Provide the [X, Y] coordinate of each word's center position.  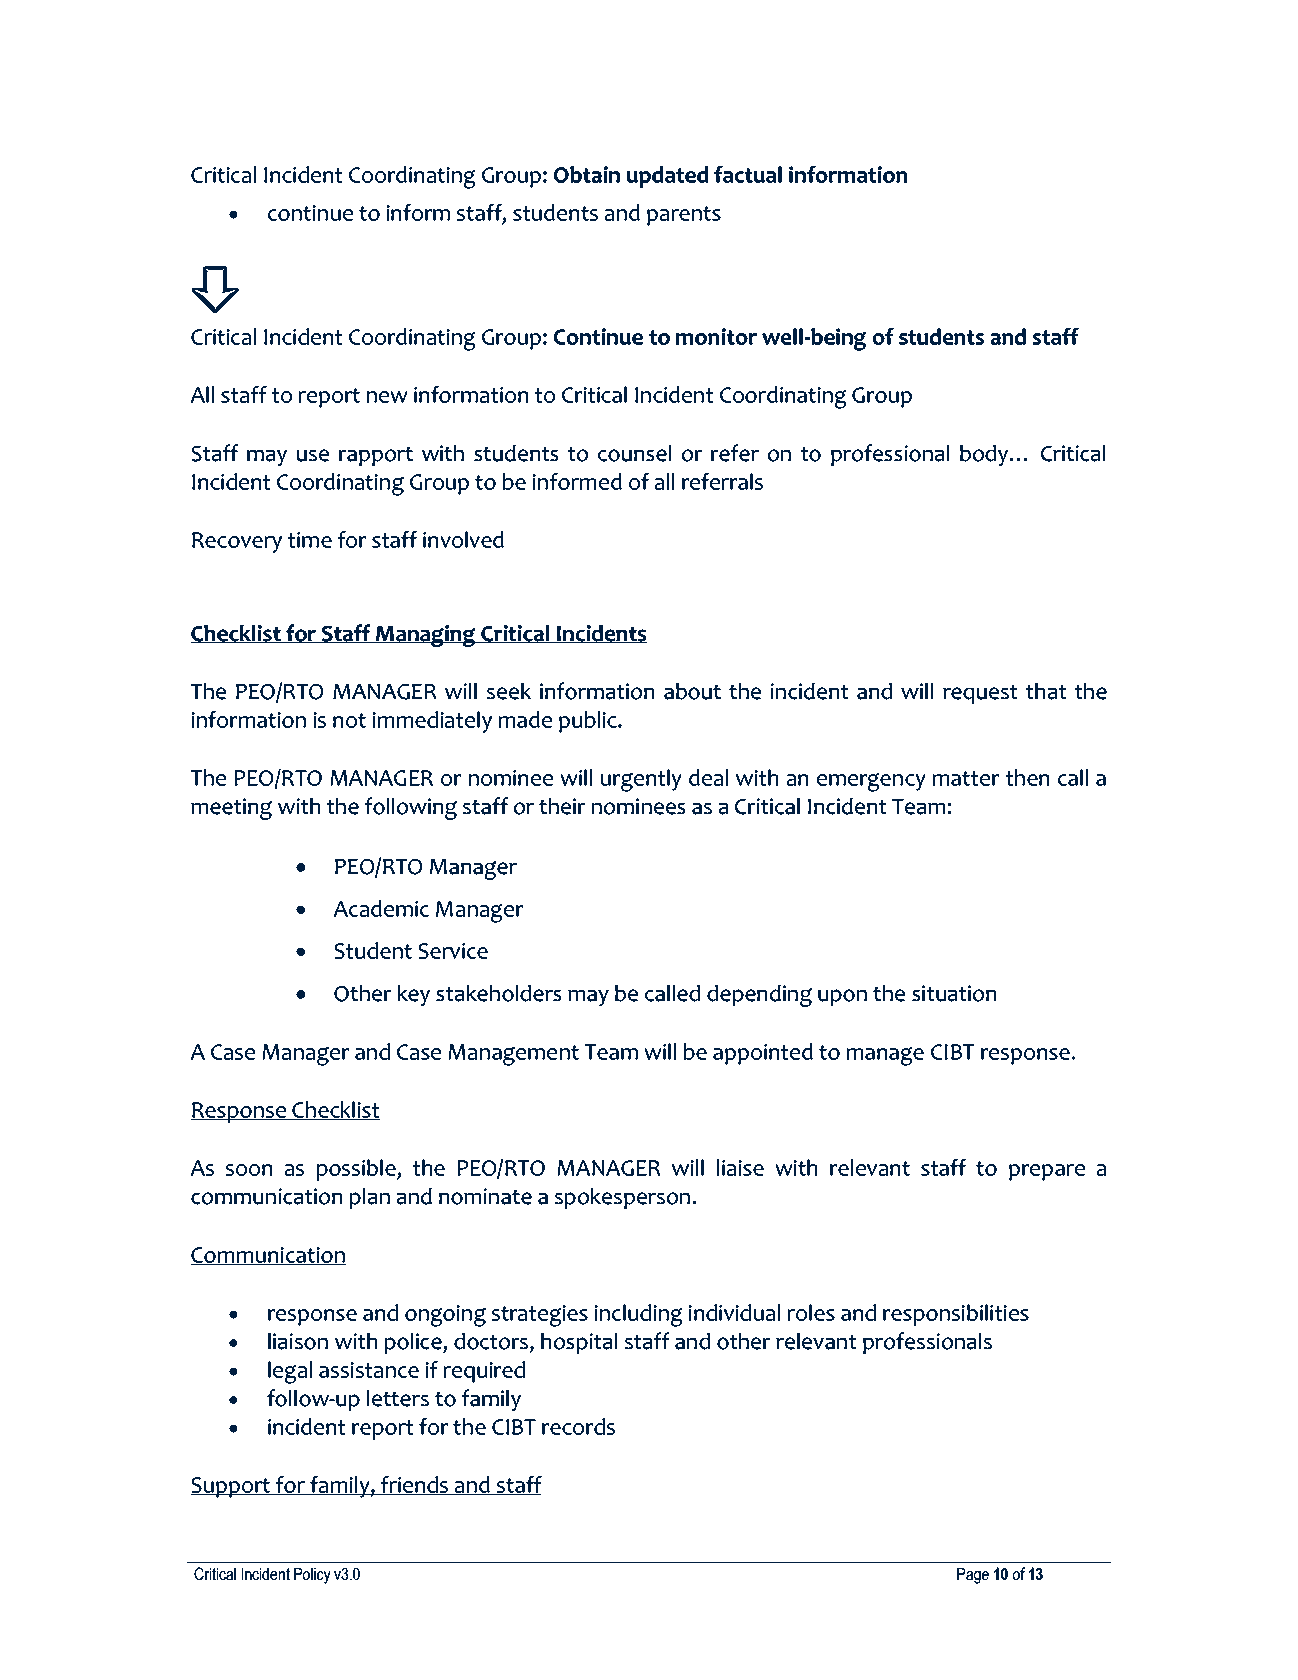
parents [684, 216]
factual [748, 174]
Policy [312, 1576]
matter [966, 778]
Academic [381, 908]
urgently [641, 780]
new [387, 397]
